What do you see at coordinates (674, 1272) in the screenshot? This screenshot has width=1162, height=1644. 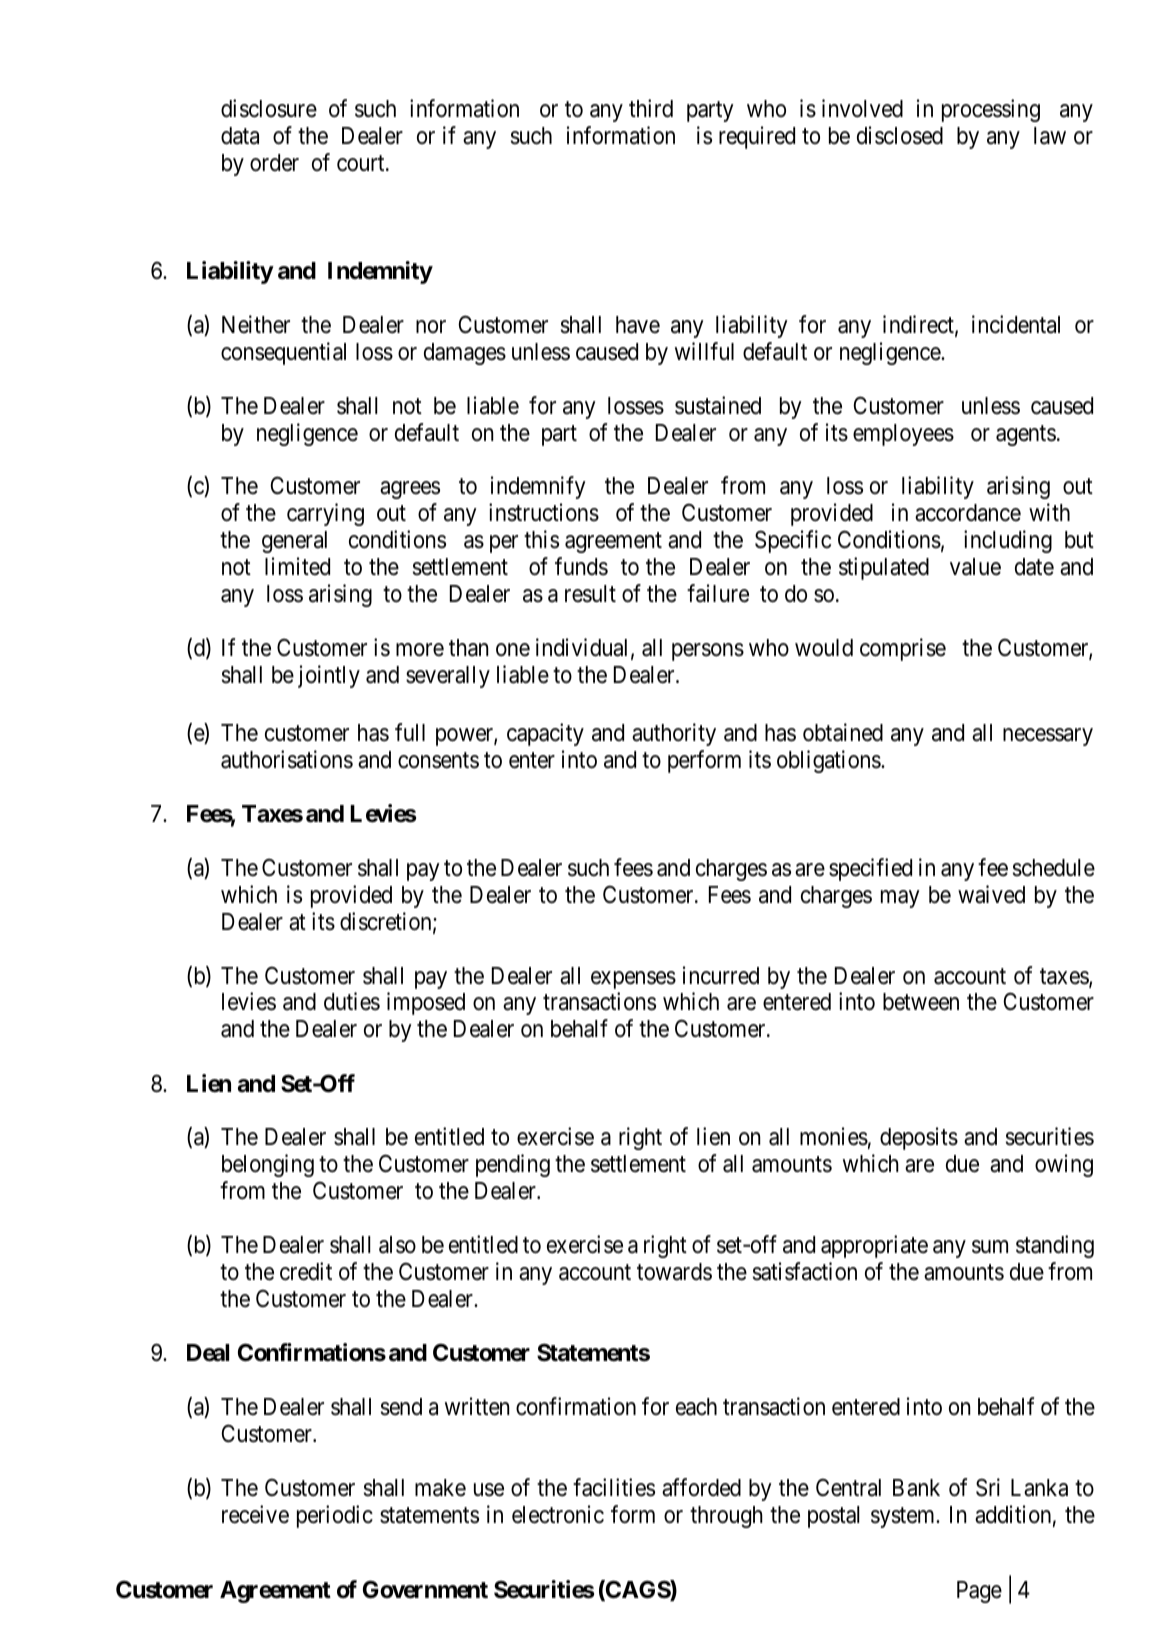 I see `towards` at bounding box center [674, 1272].
